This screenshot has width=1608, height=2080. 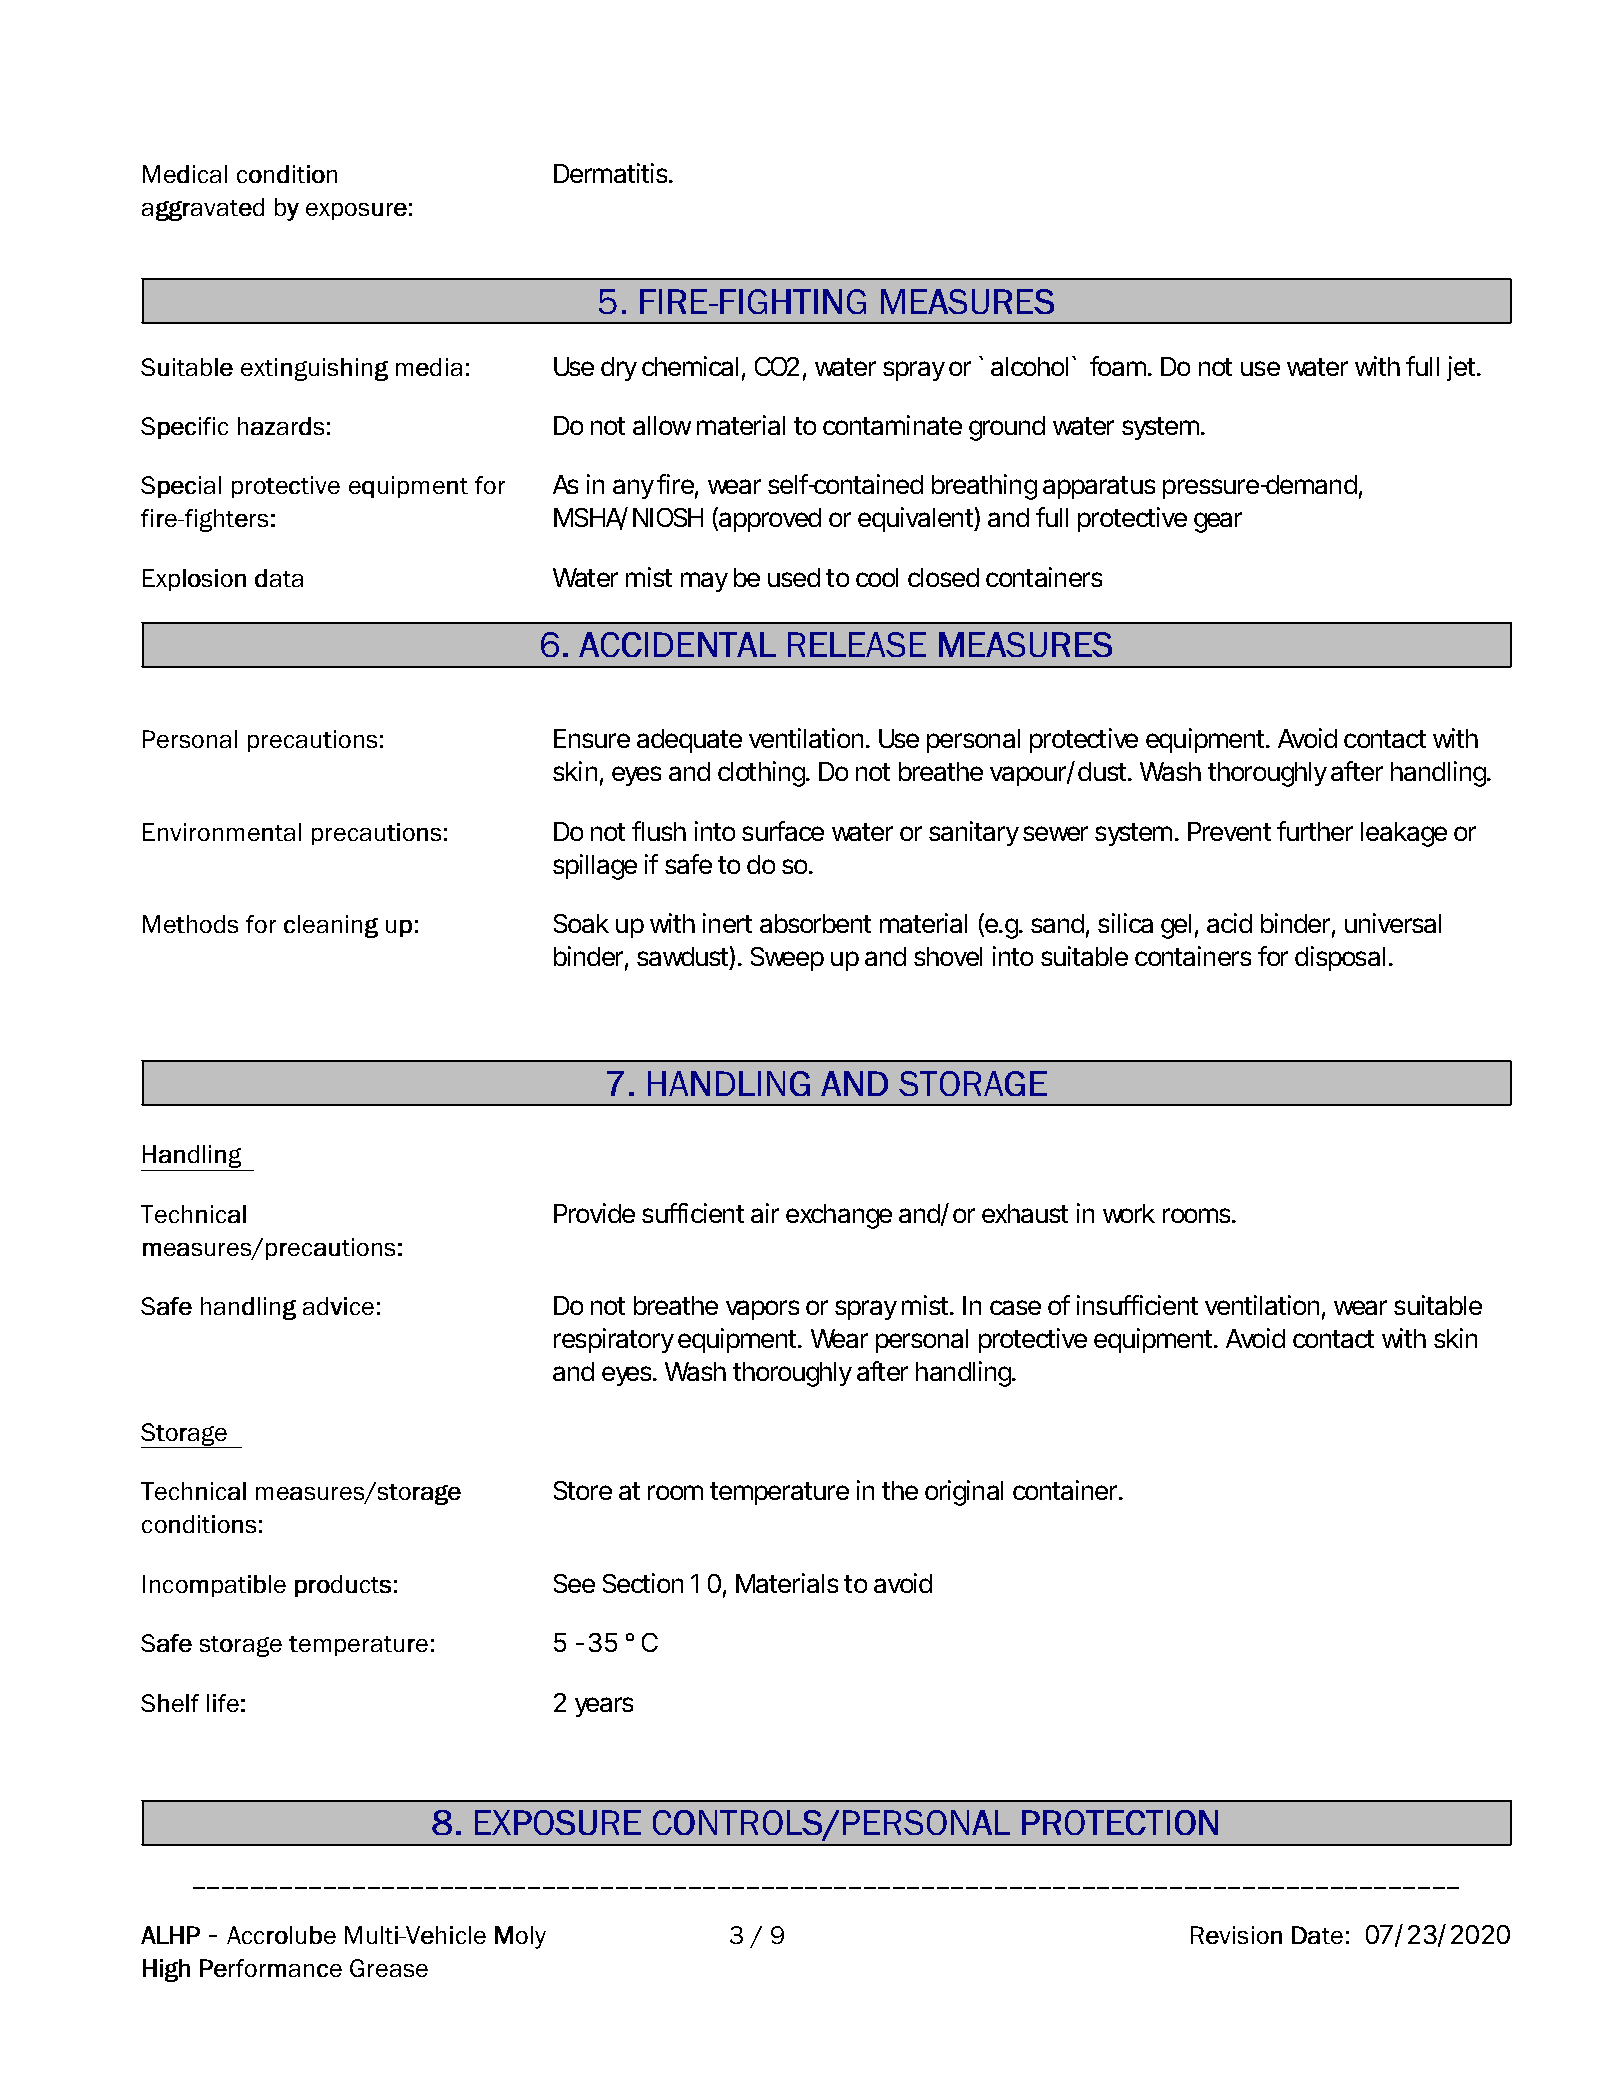 I want to click on inert, so click(x=727, y=923).
